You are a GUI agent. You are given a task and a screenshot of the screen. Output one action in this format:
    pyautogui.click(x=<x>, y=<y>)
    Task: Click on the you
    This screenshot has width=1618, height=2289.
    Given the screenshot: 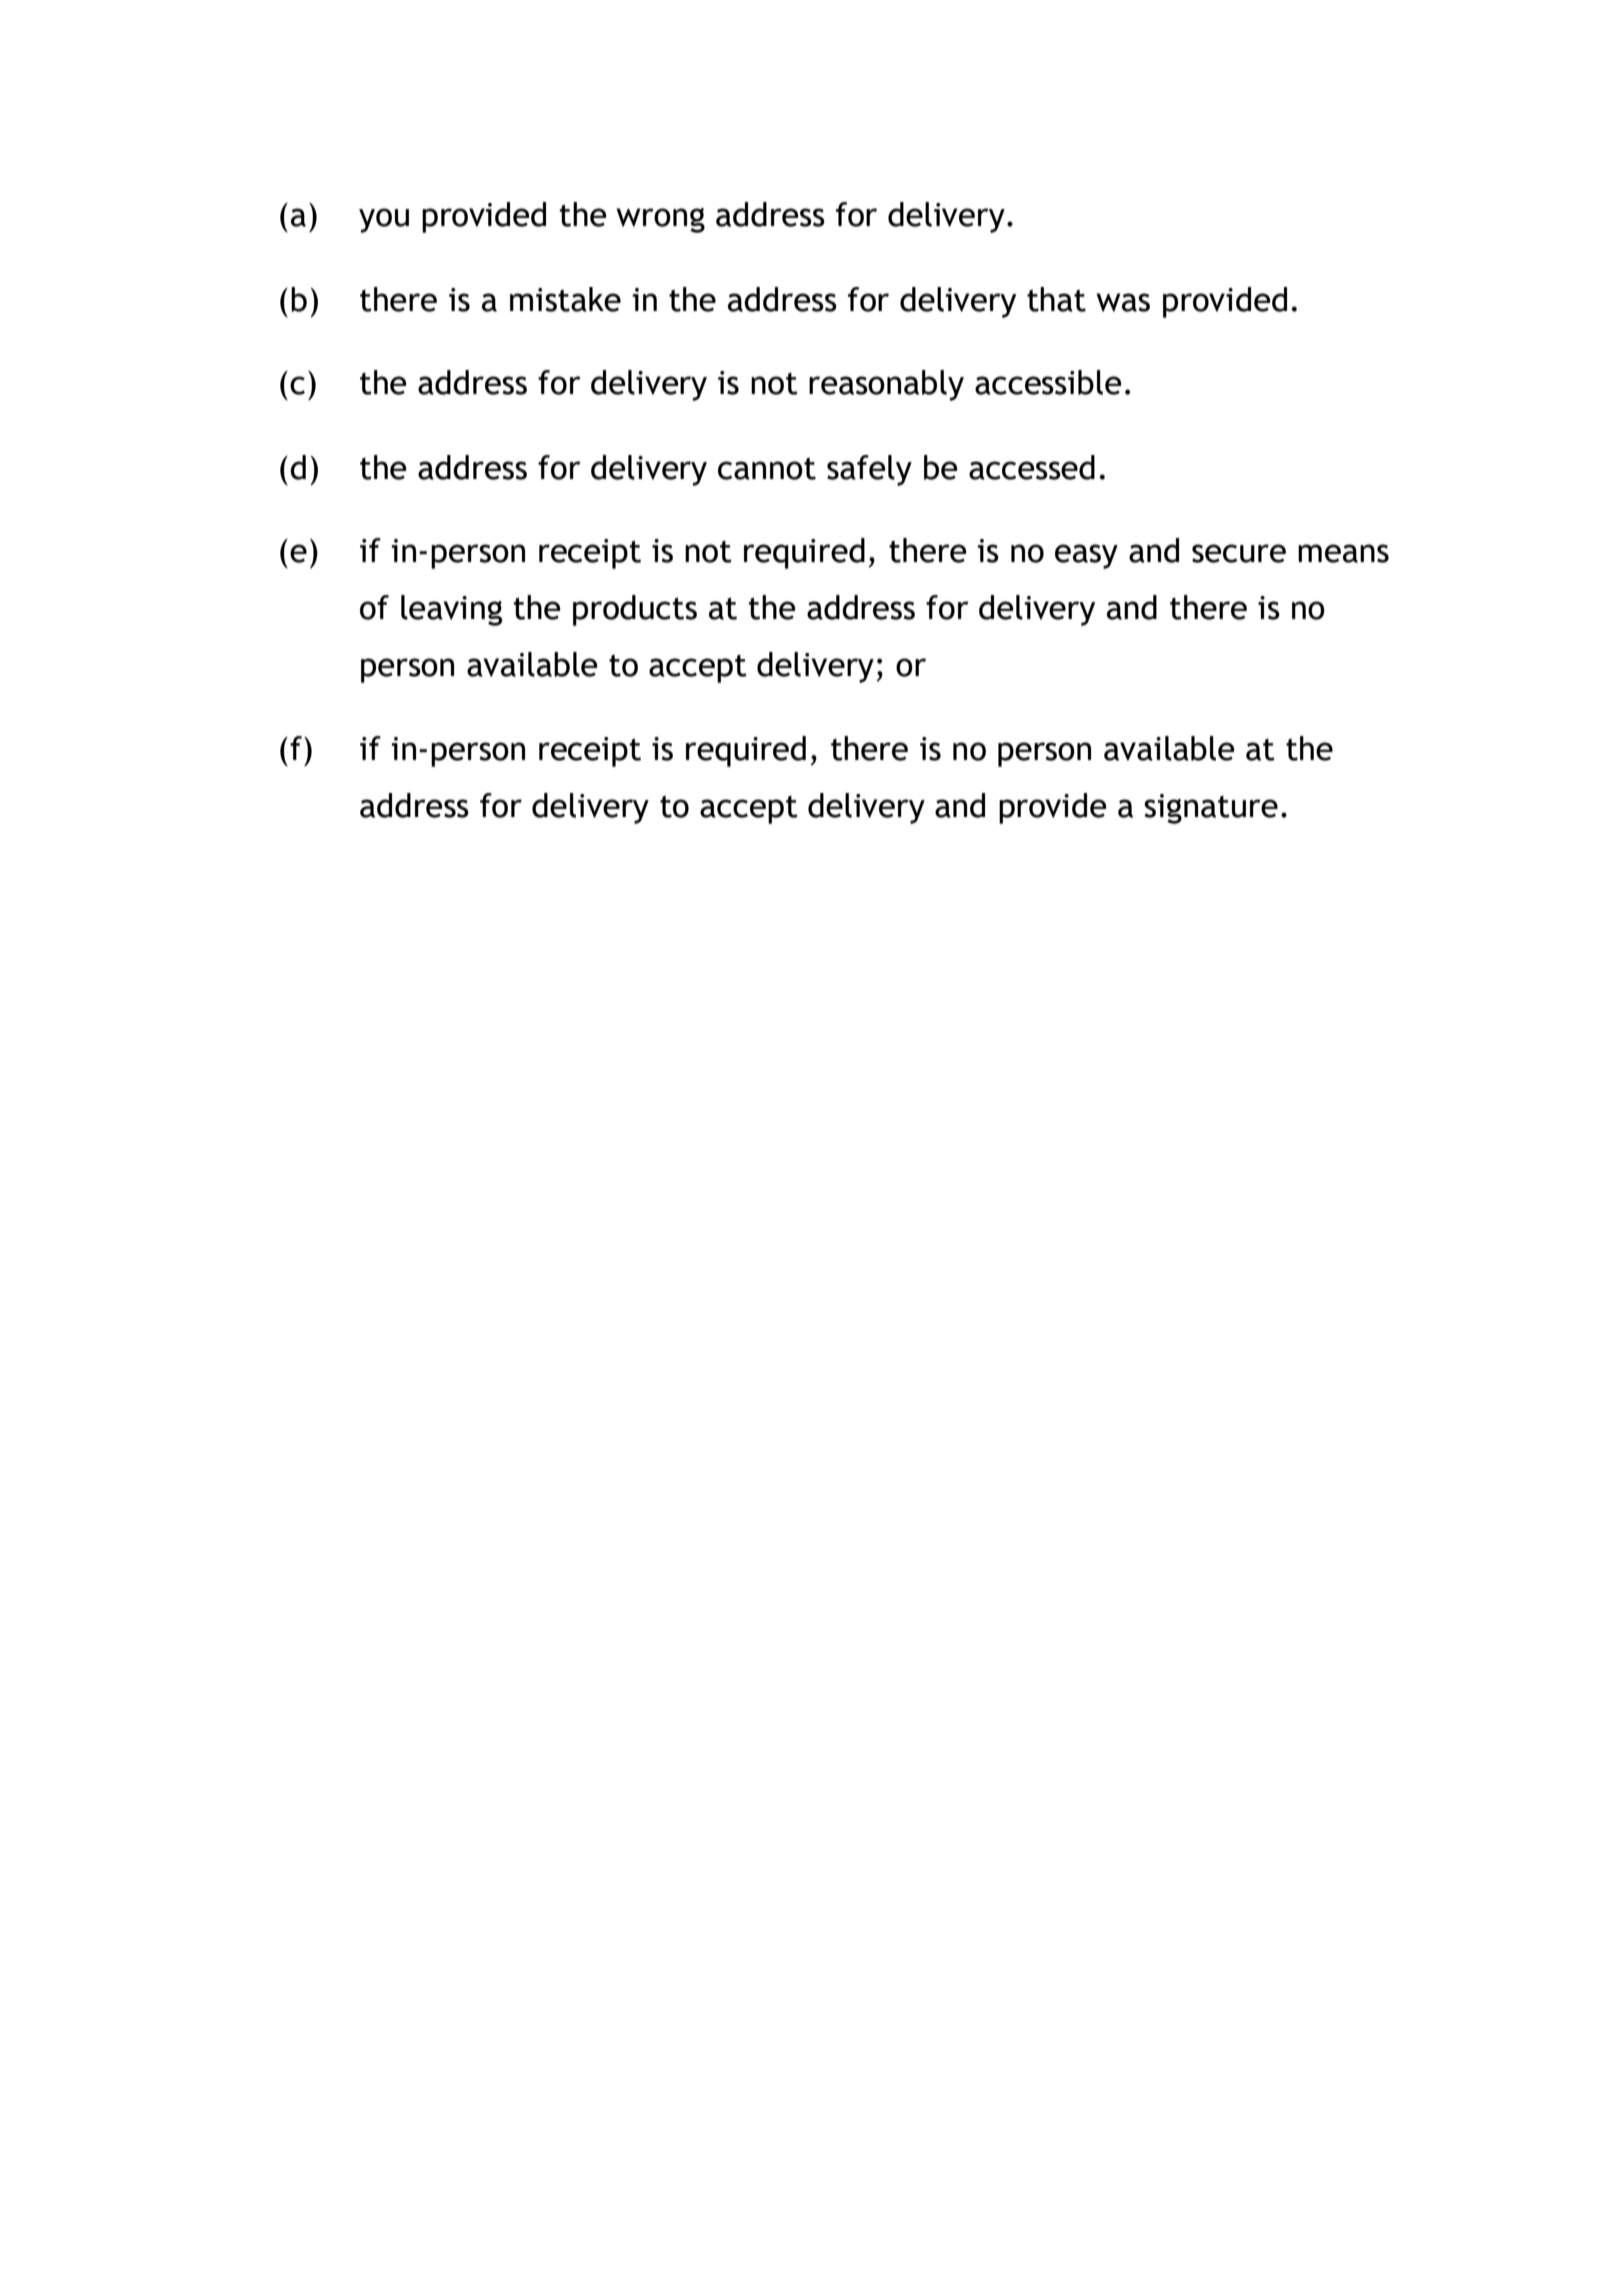 What is the action you would take?
    pyautogui.click(x=384, y=220)
